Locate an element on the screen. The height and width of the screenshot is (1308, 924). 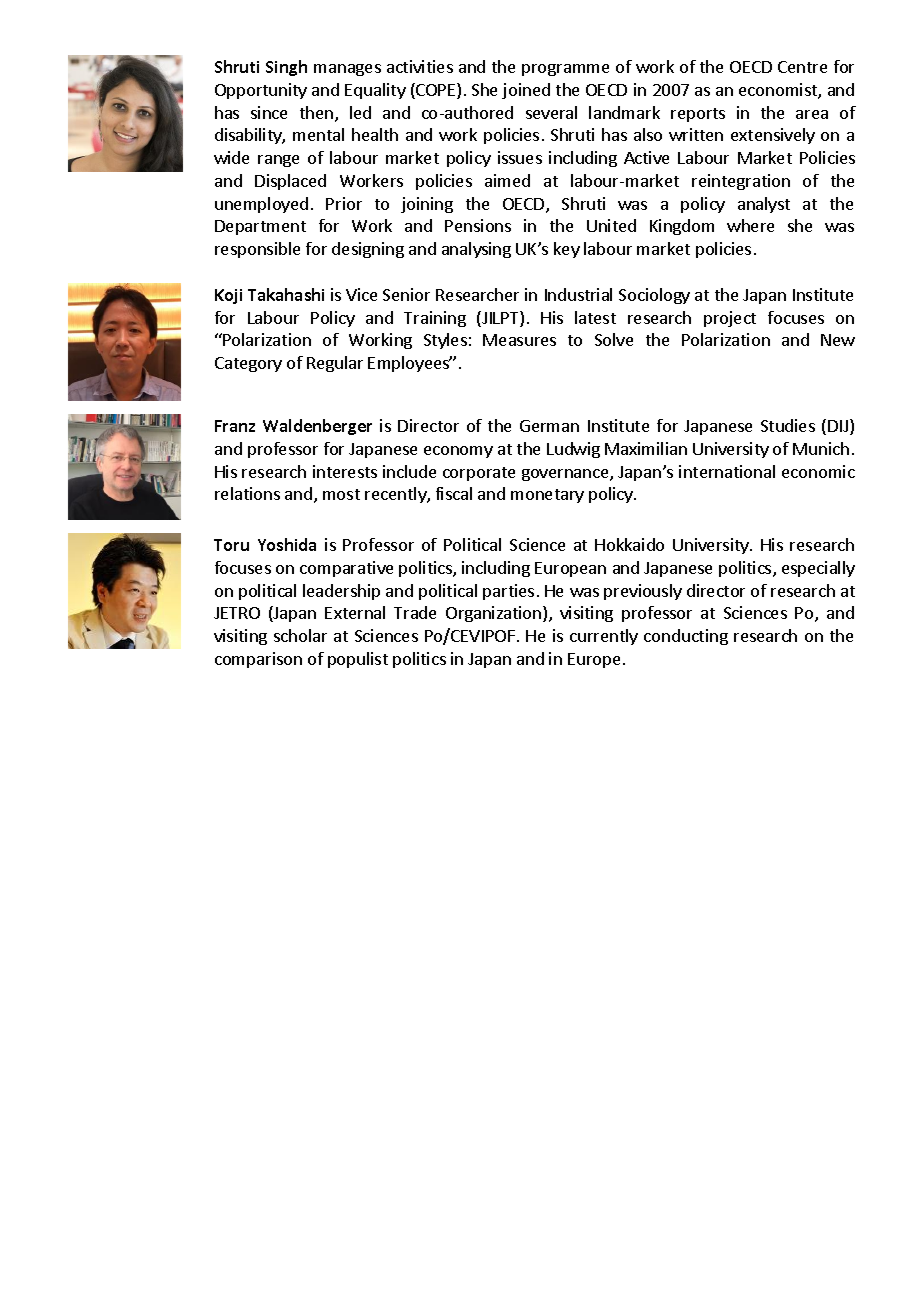
Centre is located at coordinates (802, 67).
